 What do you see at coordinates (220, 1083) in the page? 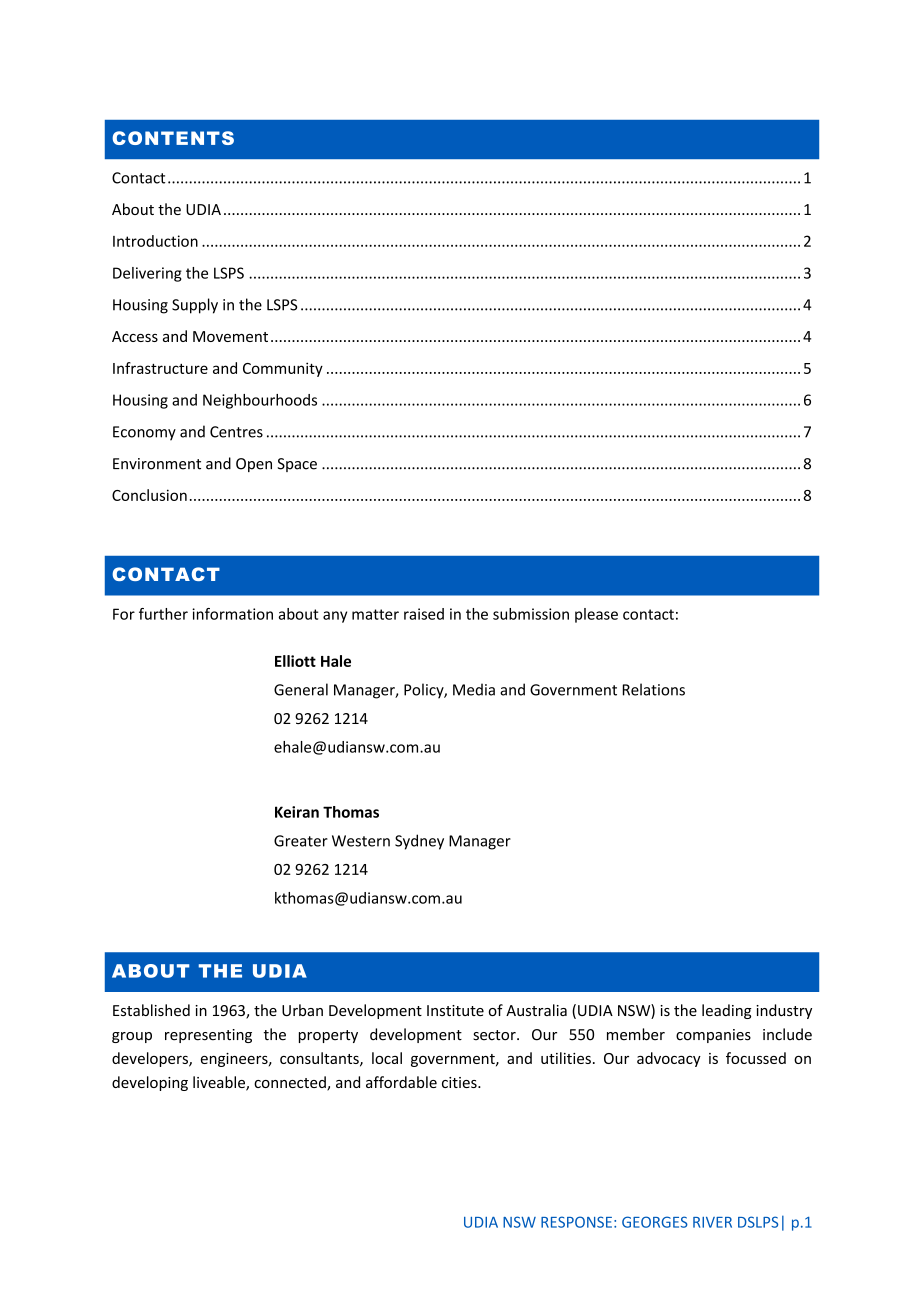
I see `liveable` at bounding box center [220, 1083].
